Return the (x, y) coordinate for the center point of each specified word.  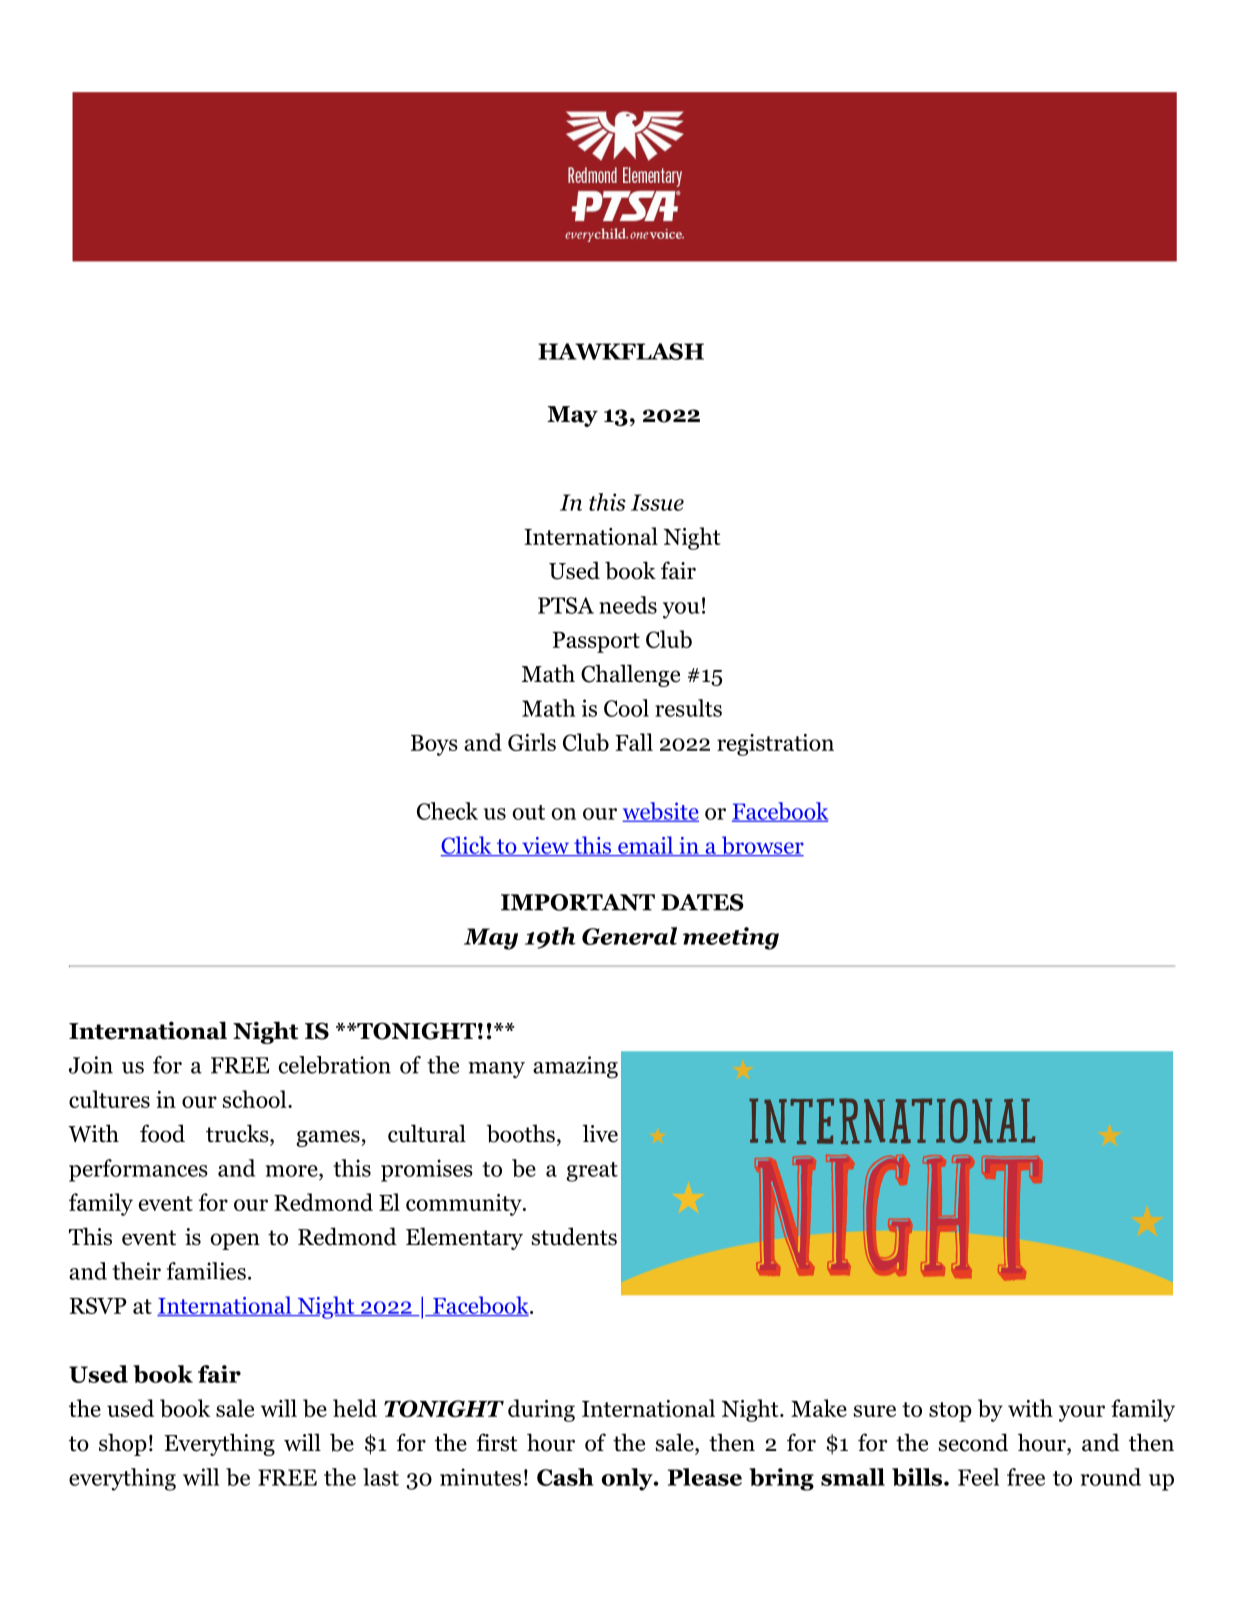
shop (123, 1444)
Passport (596, 642)
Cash (565, 1477)
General (629, 936)
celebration (335, 1065)
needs (628, 605)
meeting (731, 938)
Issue (657, 502)
